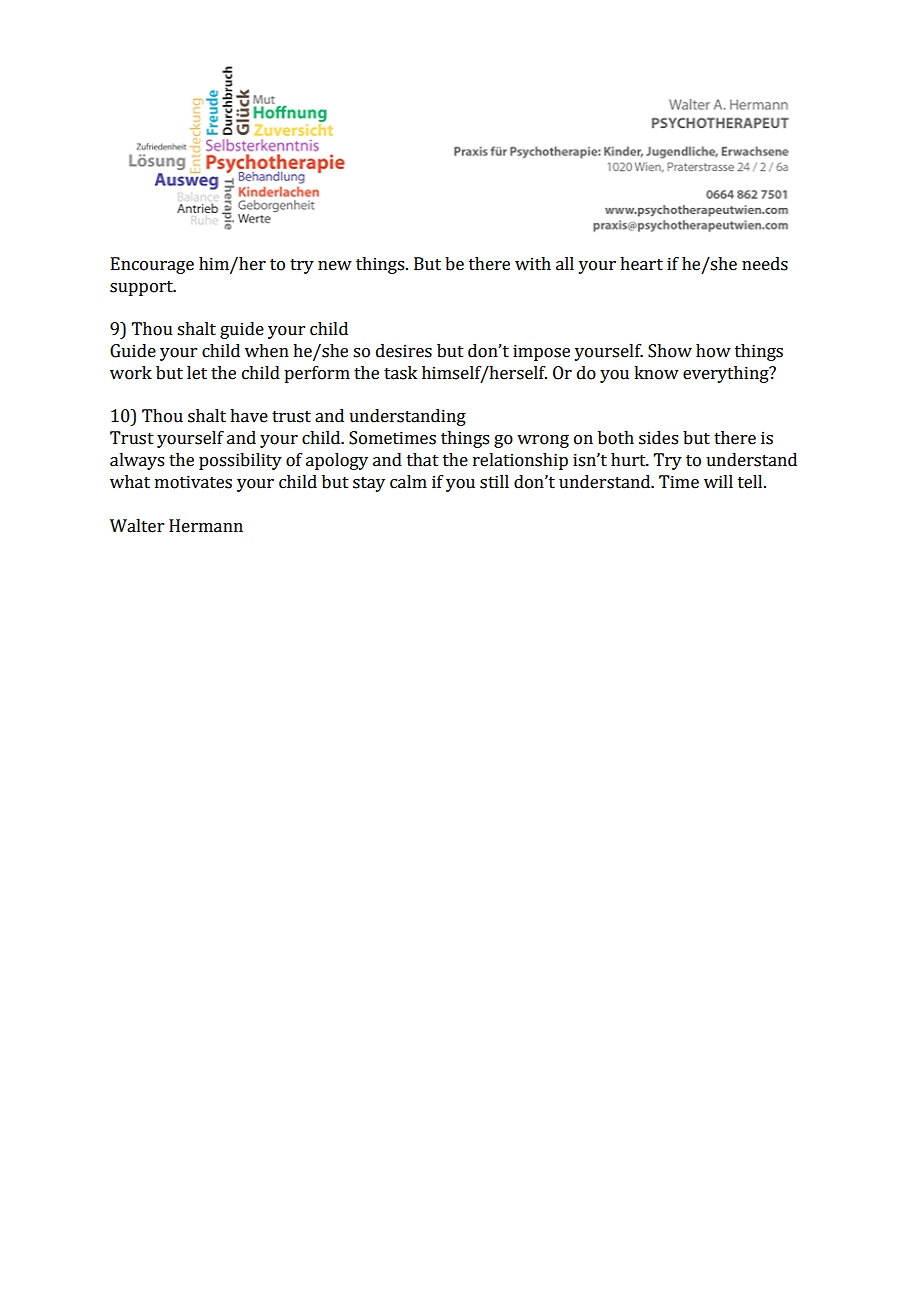 The image size is (924, 1308). Describe the element at coordinates (423, 460) in the image. I see `that` at that location.
